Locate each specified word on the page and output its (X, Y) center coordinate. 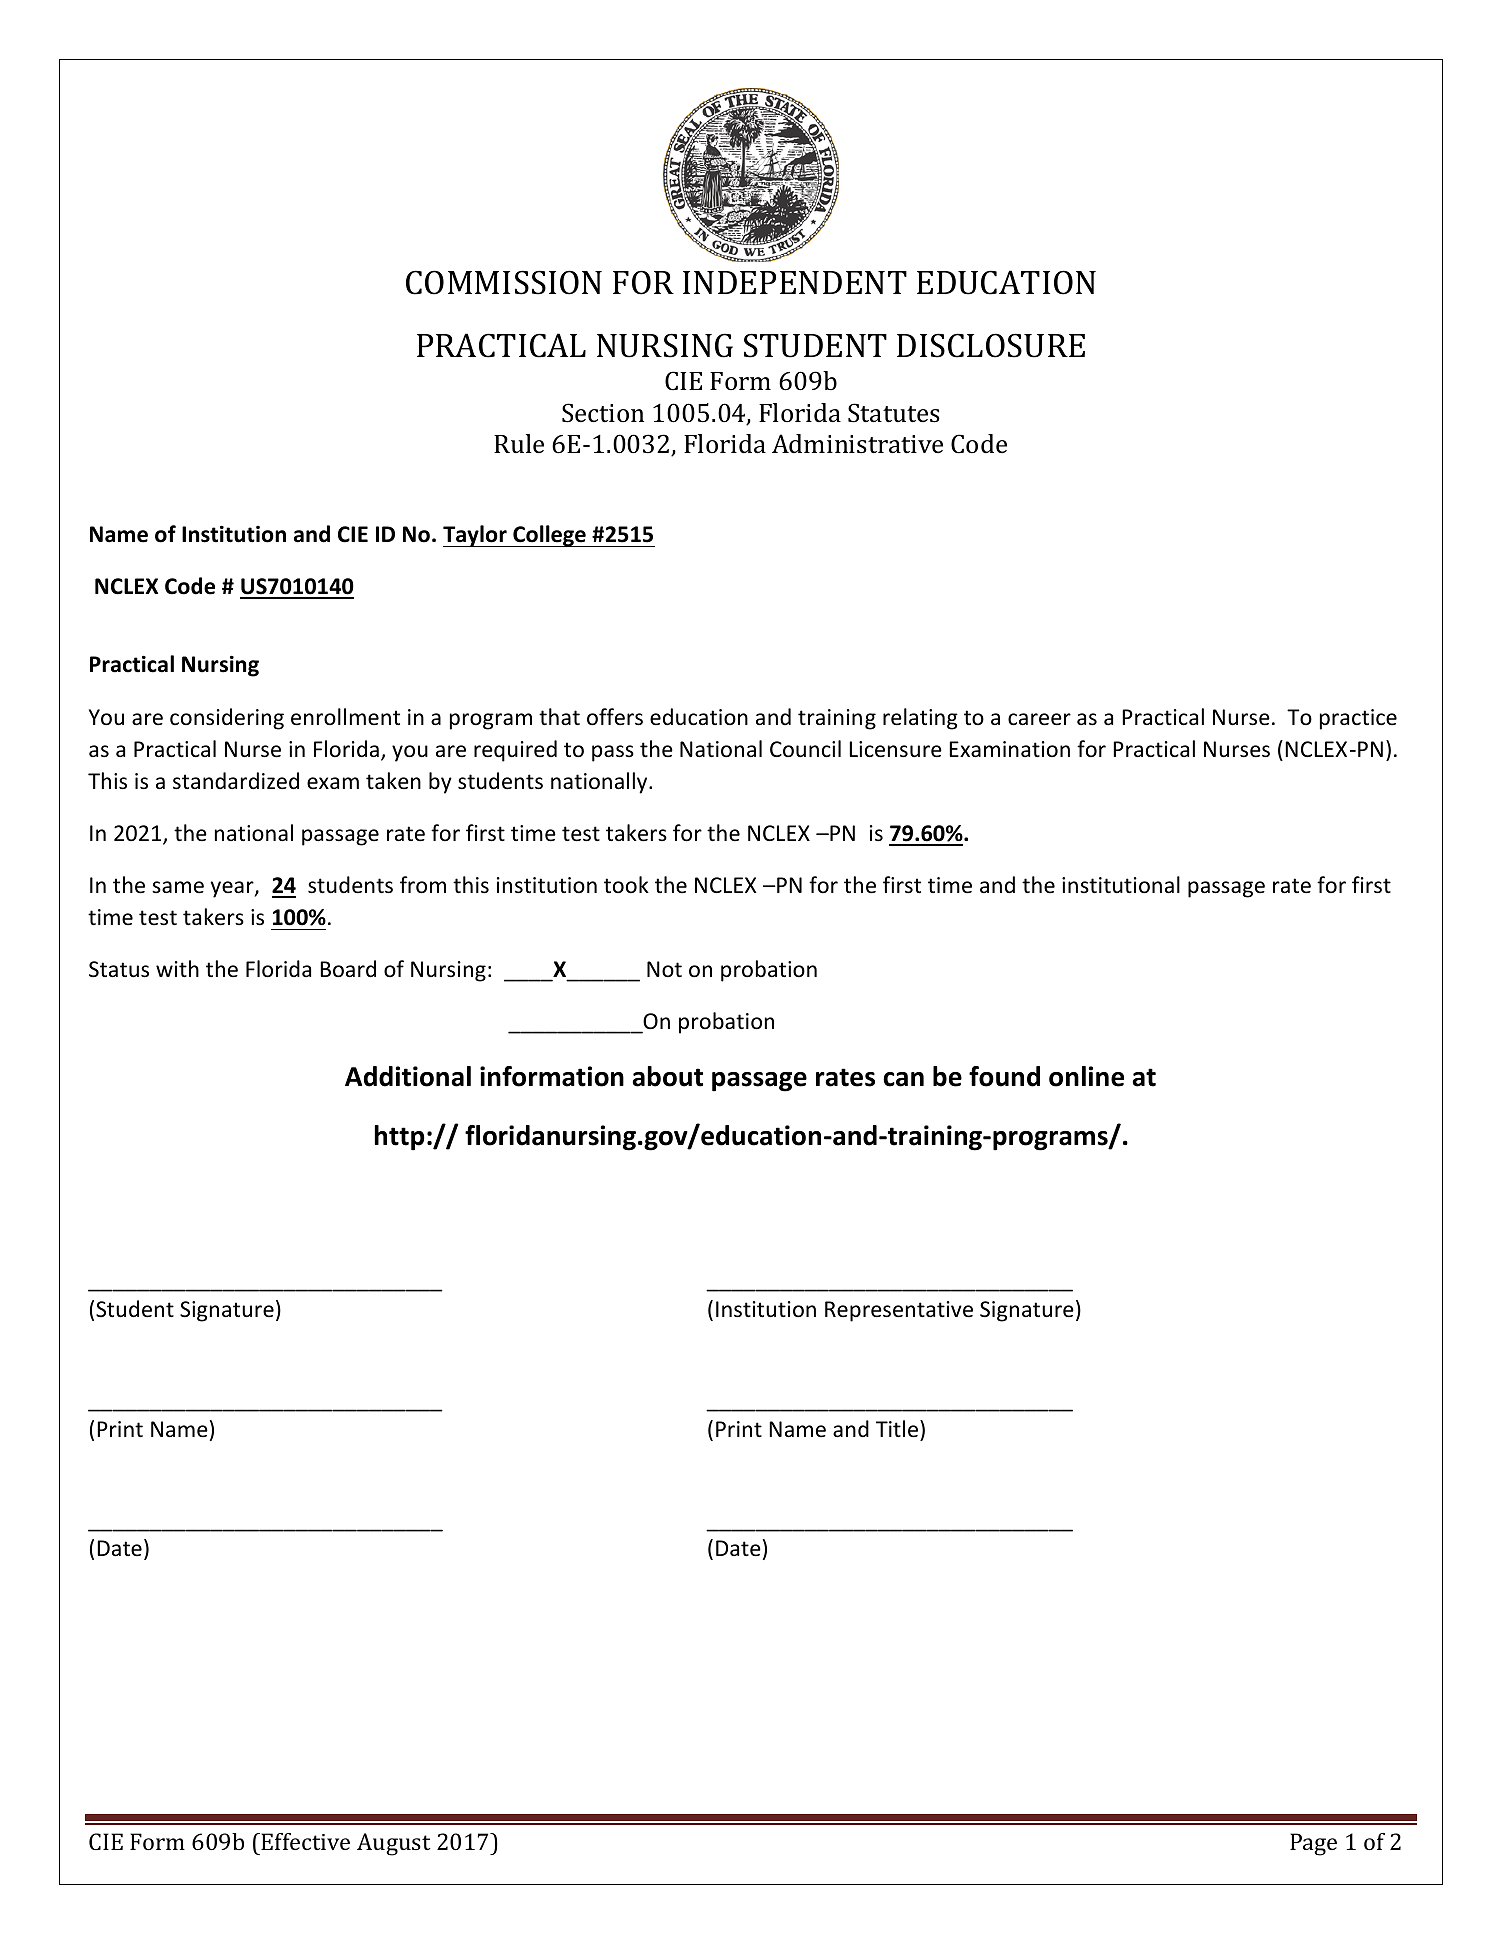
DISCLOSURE (991, 345)
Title (898, 1429)
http (400, 1138)
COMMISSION (504, 282)
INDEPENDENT (795, 282)
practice (1358, 719)
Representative (899, 1311)
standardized (236, 781)
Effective (305, 1841)
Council (805, 749)
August (394, 1844)
